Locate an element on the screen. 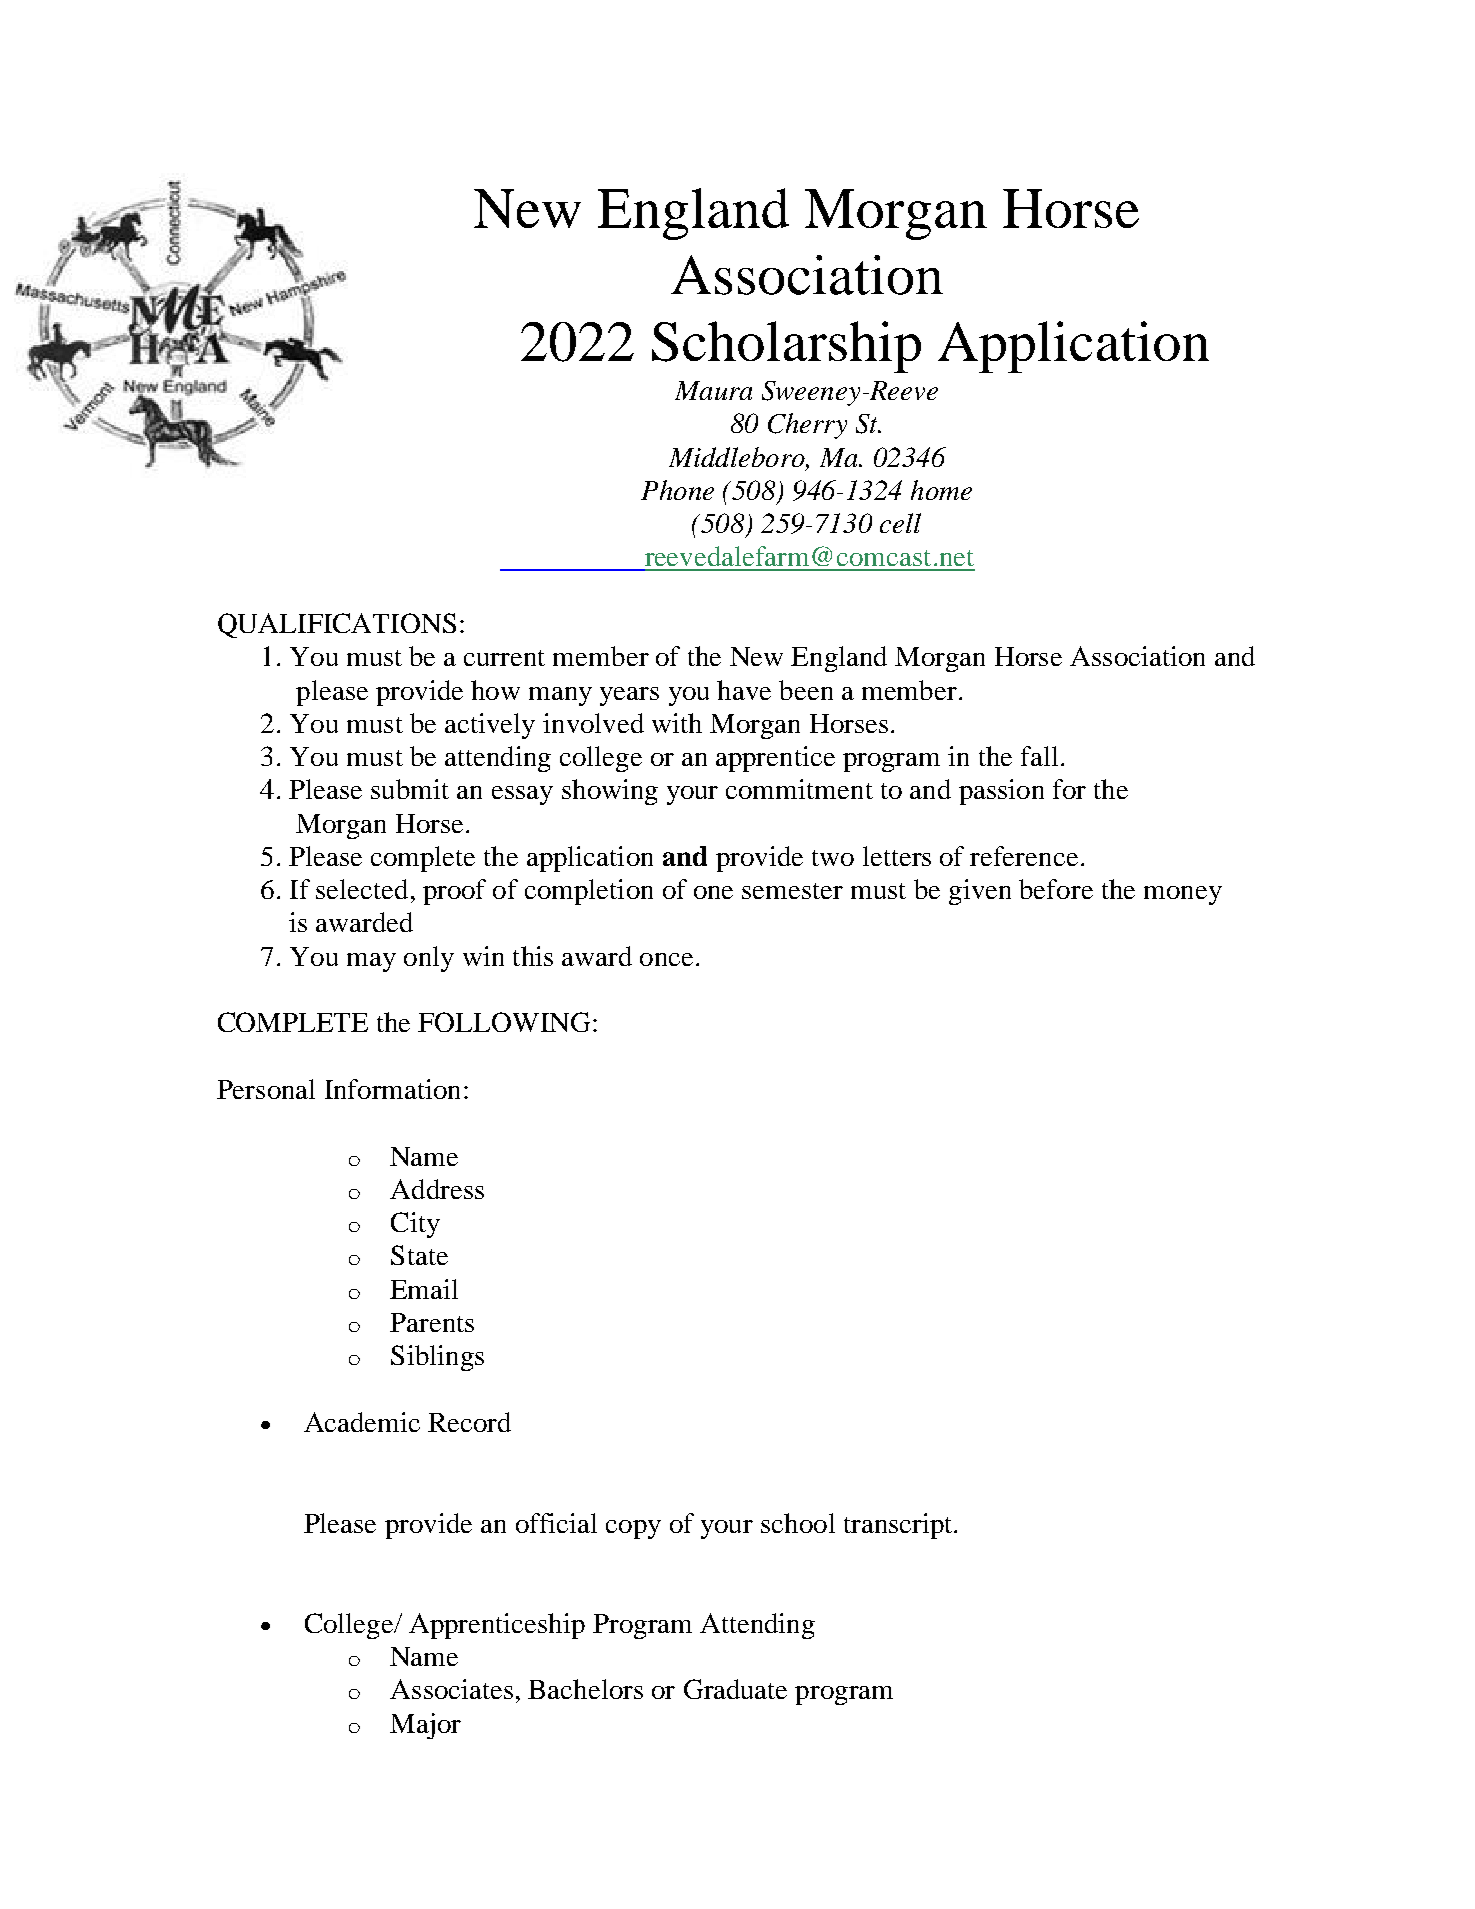 This screenshot has height=1909, width=1475. before is located at coordinates (1056, 889).
